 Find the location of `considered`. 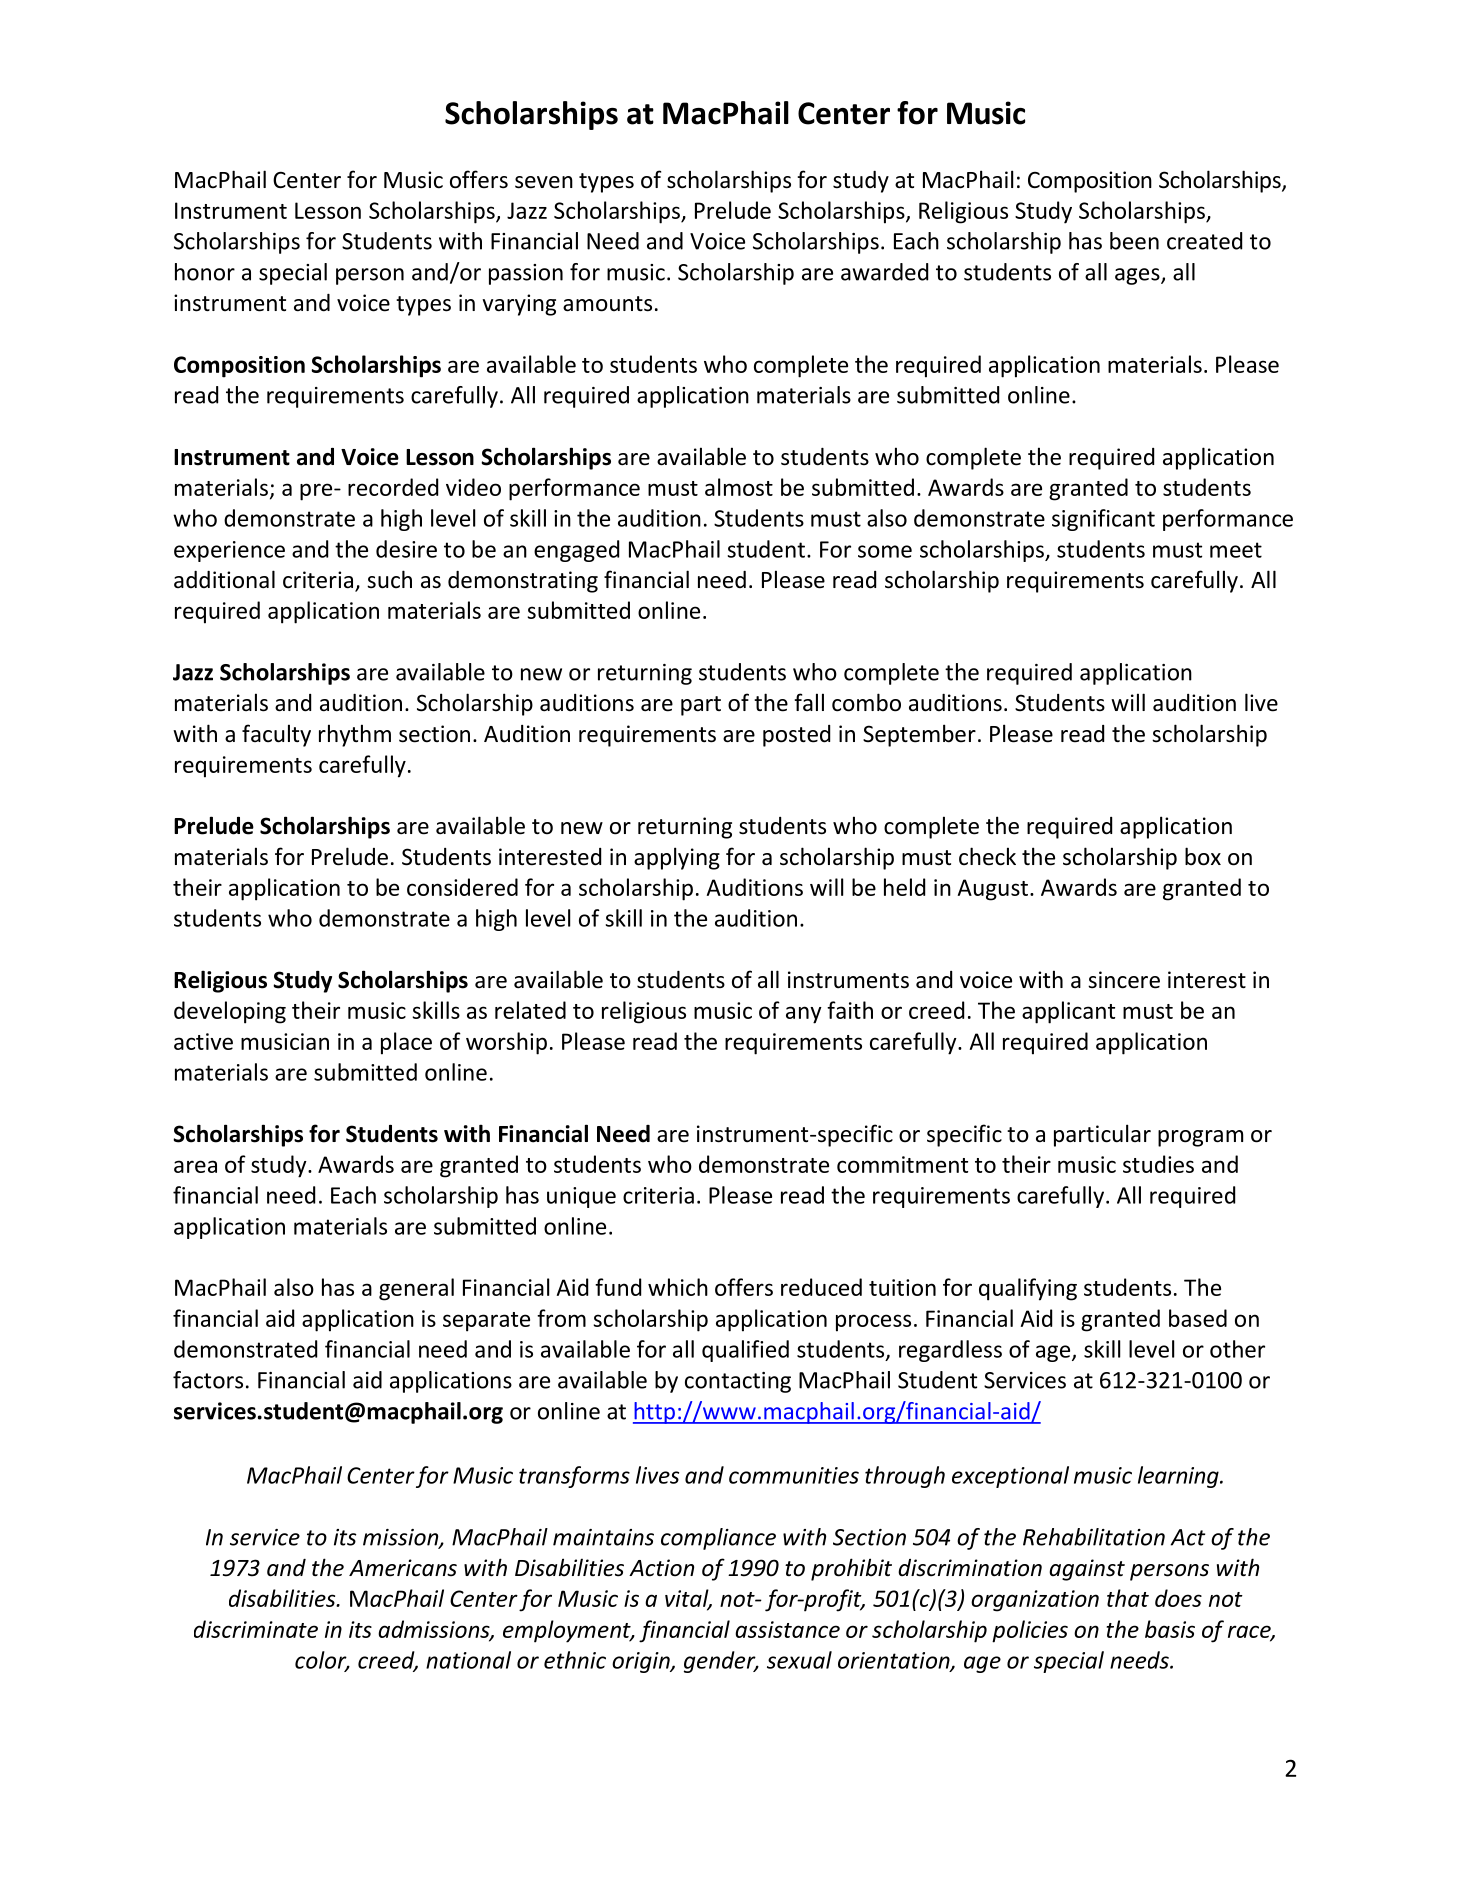

considered is located at coordinates (462, 887).
